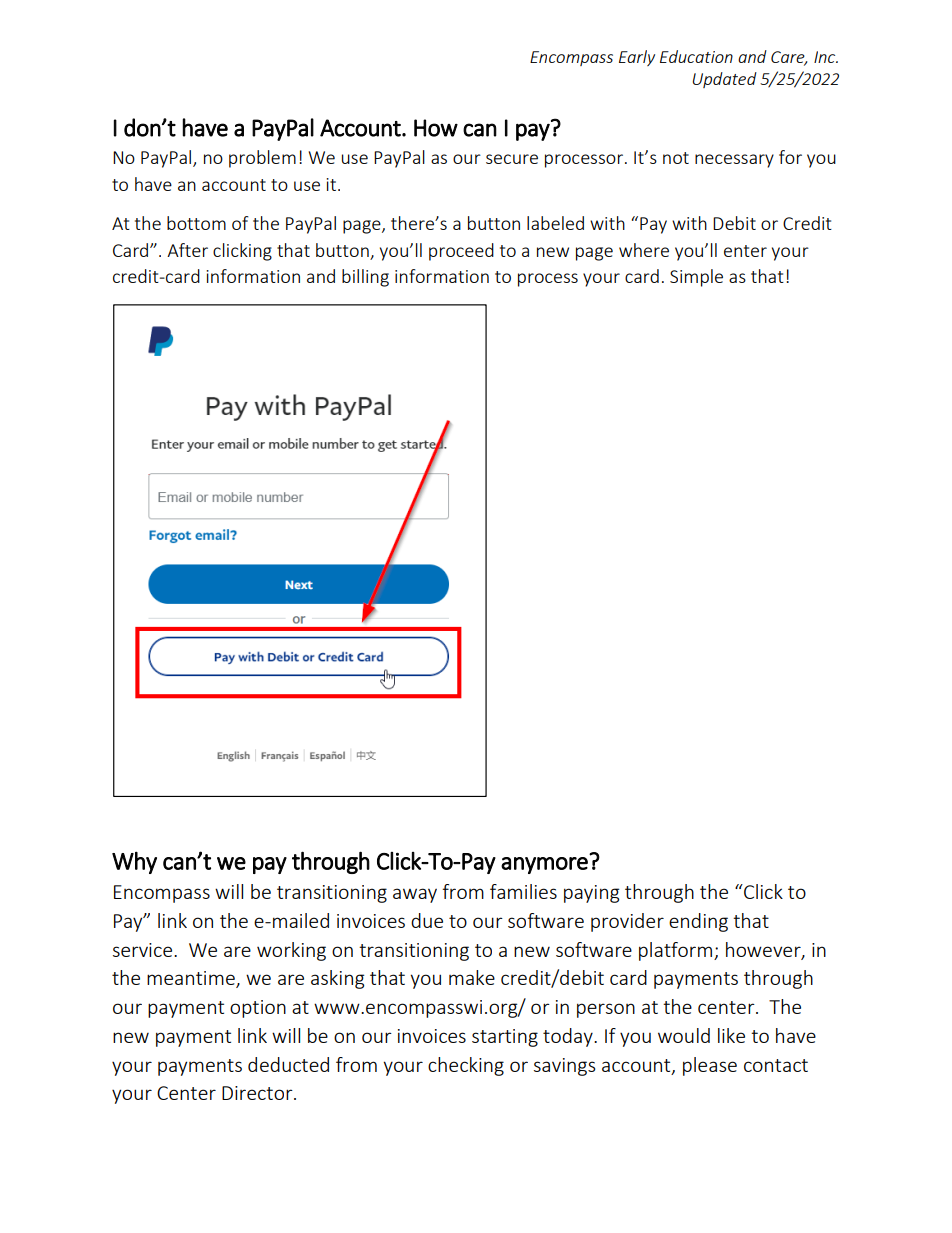 This document has height=1233, width=952. What do you see at coordinates (776, 1065) in the document?
I see `contact` at bounding box center [776, 1065].
